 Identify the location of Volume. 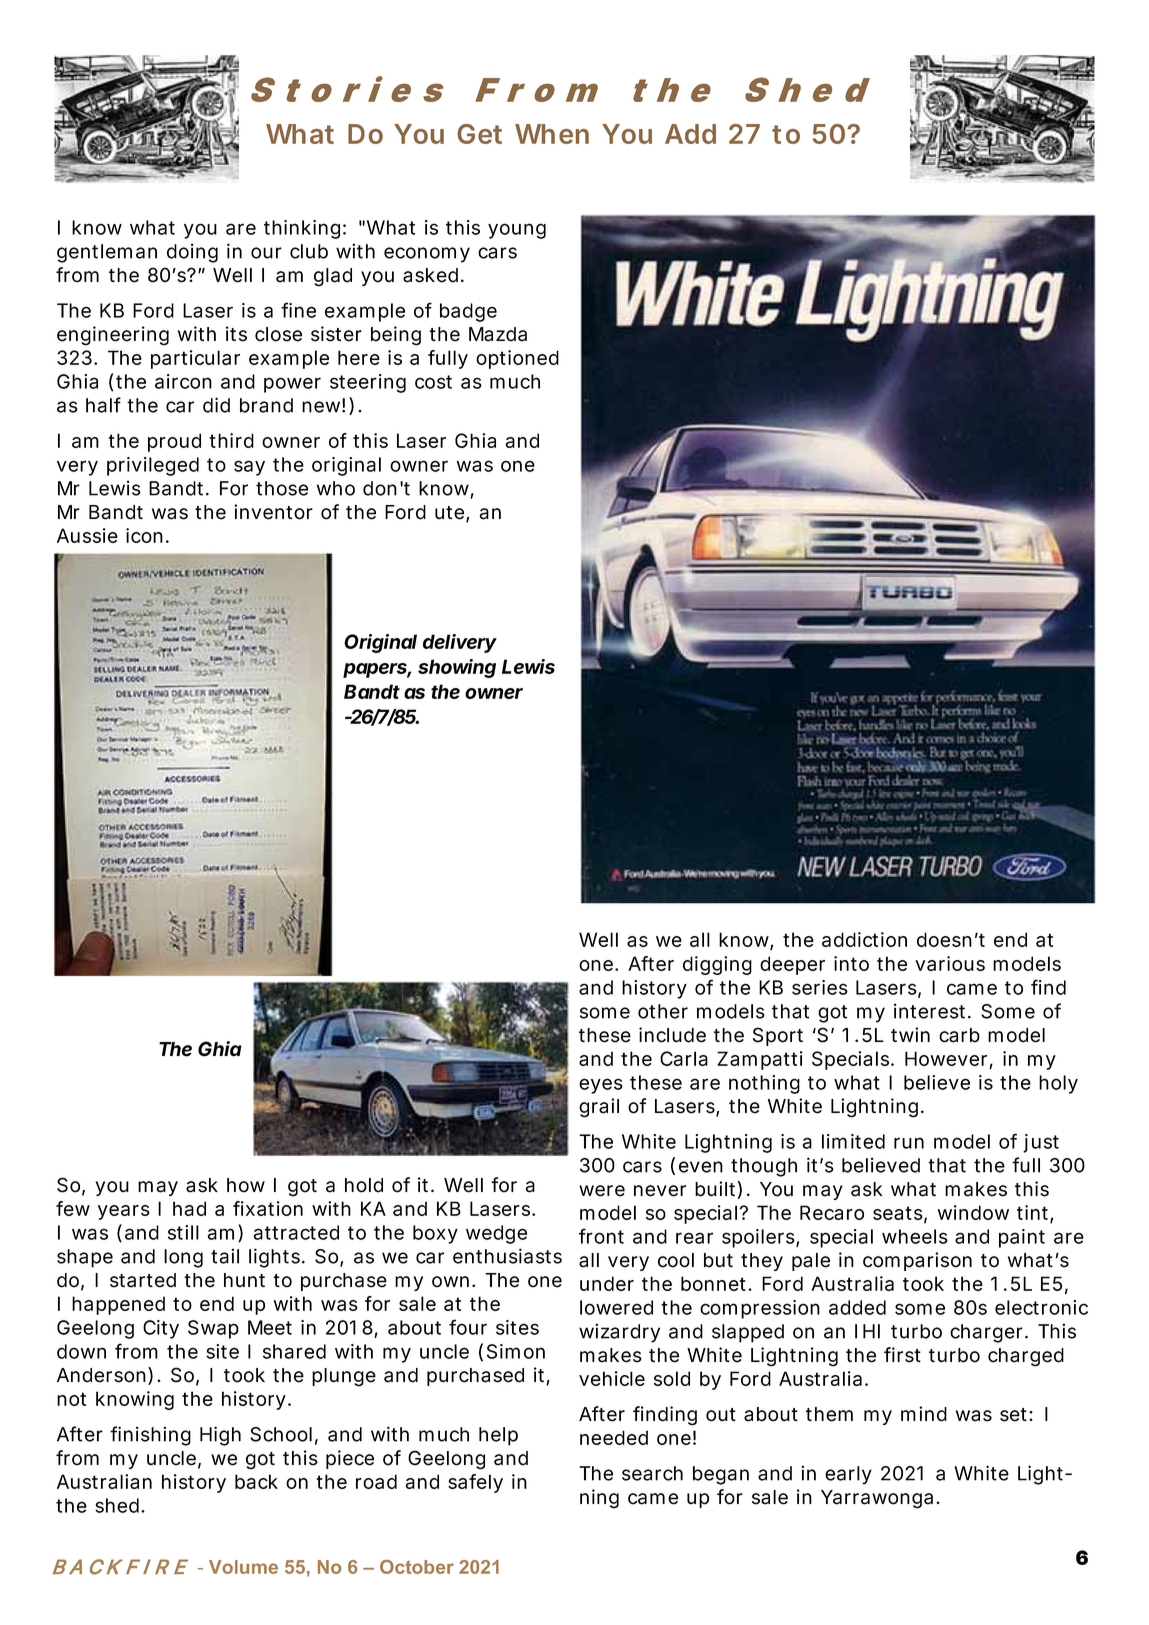
(243, 1567).
